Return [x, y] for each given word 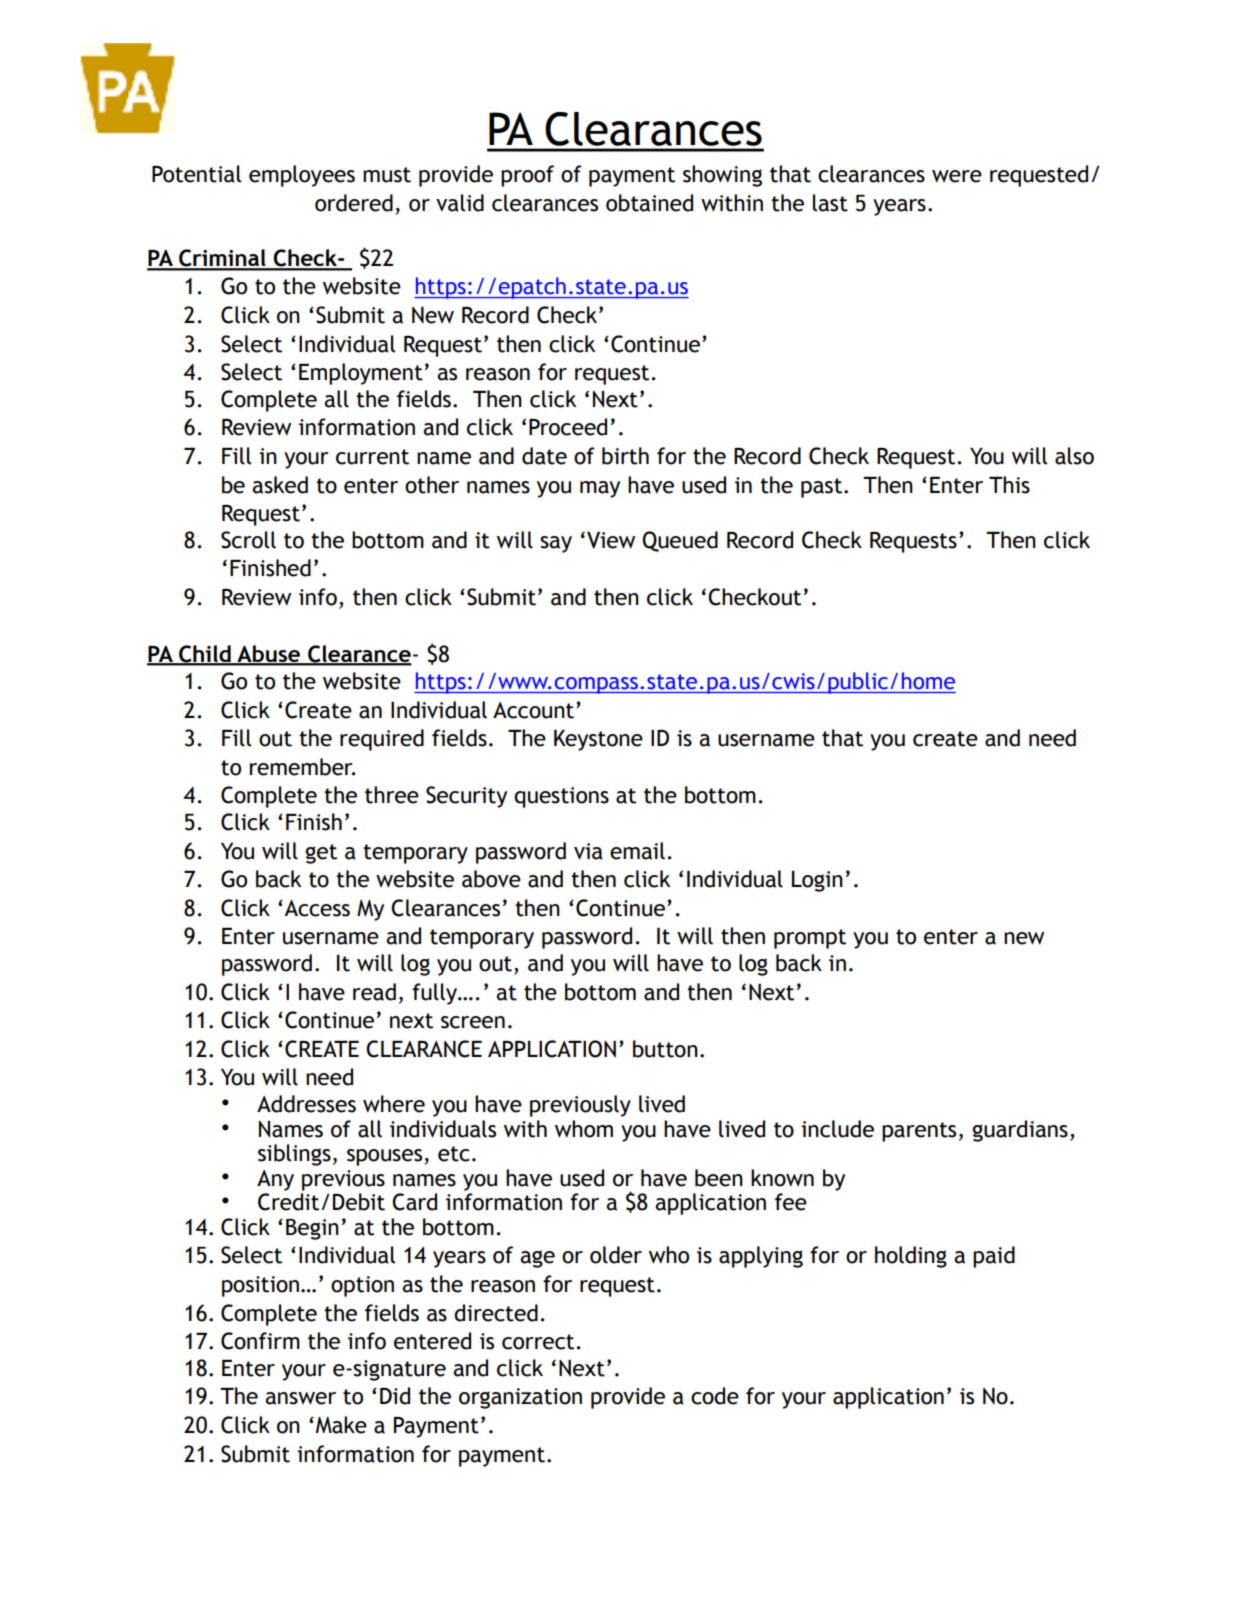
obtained [649, 203]
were [957, 176]
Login [817, 881]
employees [302, 176]
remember [302, 767]
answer [300, 1398]
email [637, 851]
